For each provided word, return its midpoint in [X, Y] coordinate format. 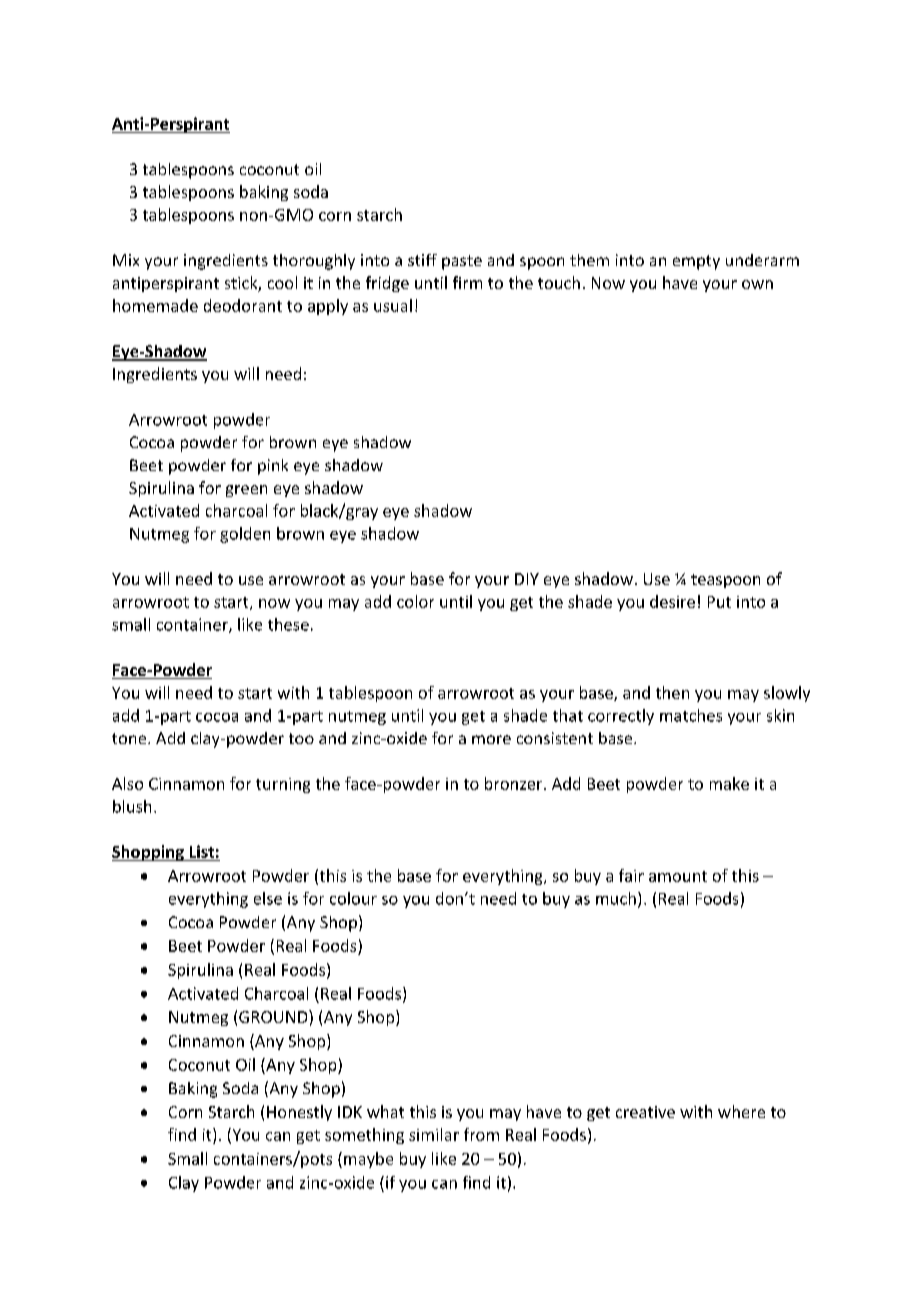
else [268, 898]
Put [719, 602]
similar [434, 1134]
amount [678, 876]
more [491, 739]
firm [467, 282]
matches [691, 715]
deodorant [243, 305]
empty [696, 262]
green [246, 491]
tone [130, 738]
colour [353, 898]
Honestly [299, 1113]
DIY [527, 579]
